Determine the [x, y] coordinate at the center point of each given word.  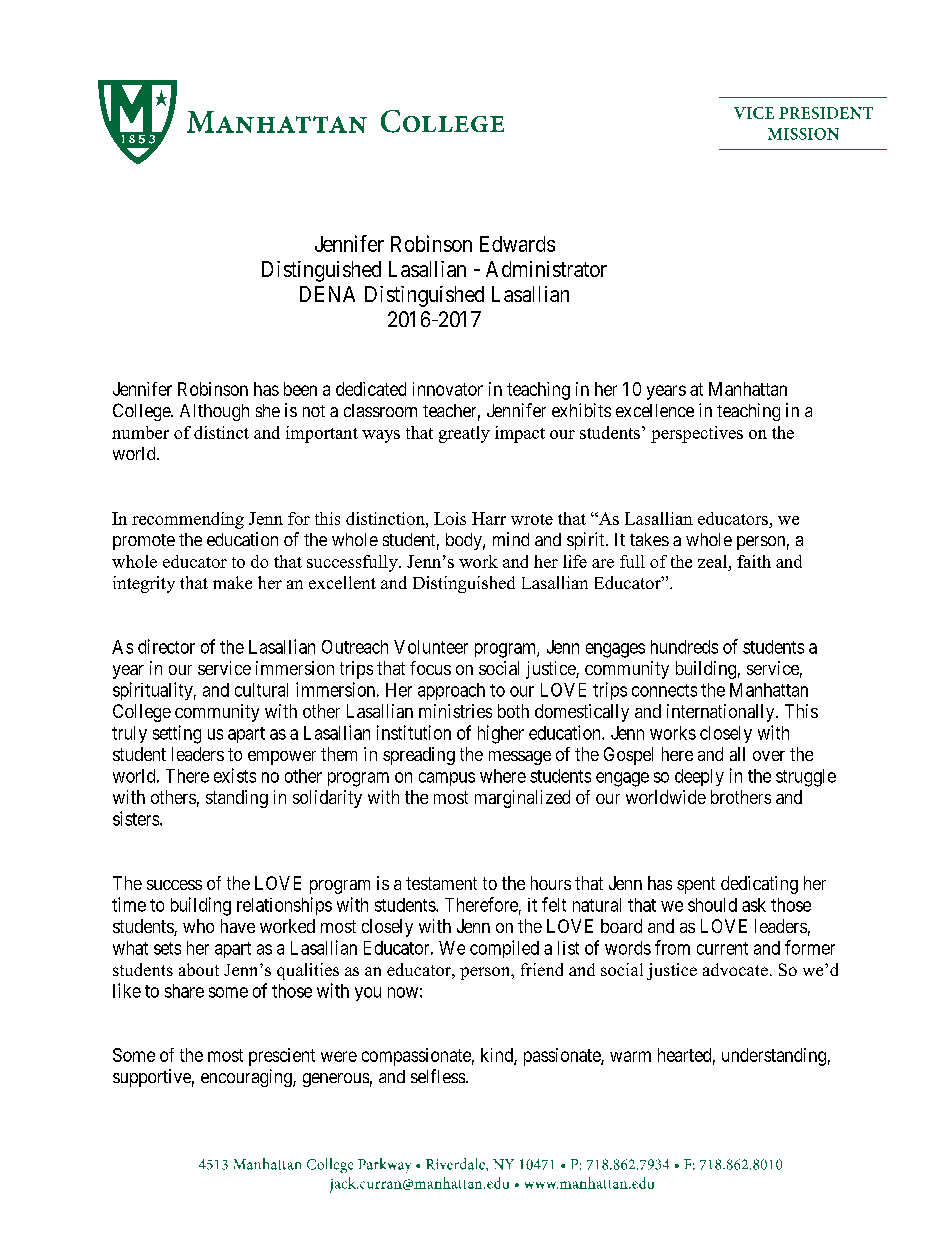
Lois [450, 518]
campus [447, 779]
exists [235, 775]
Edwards [517, 244]
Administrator [546, 269]
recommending [188, 520]
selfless [438, 1076]
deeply [699, 777]
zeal [714, 561]
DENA [327, 294]
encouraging [247, 1078]
